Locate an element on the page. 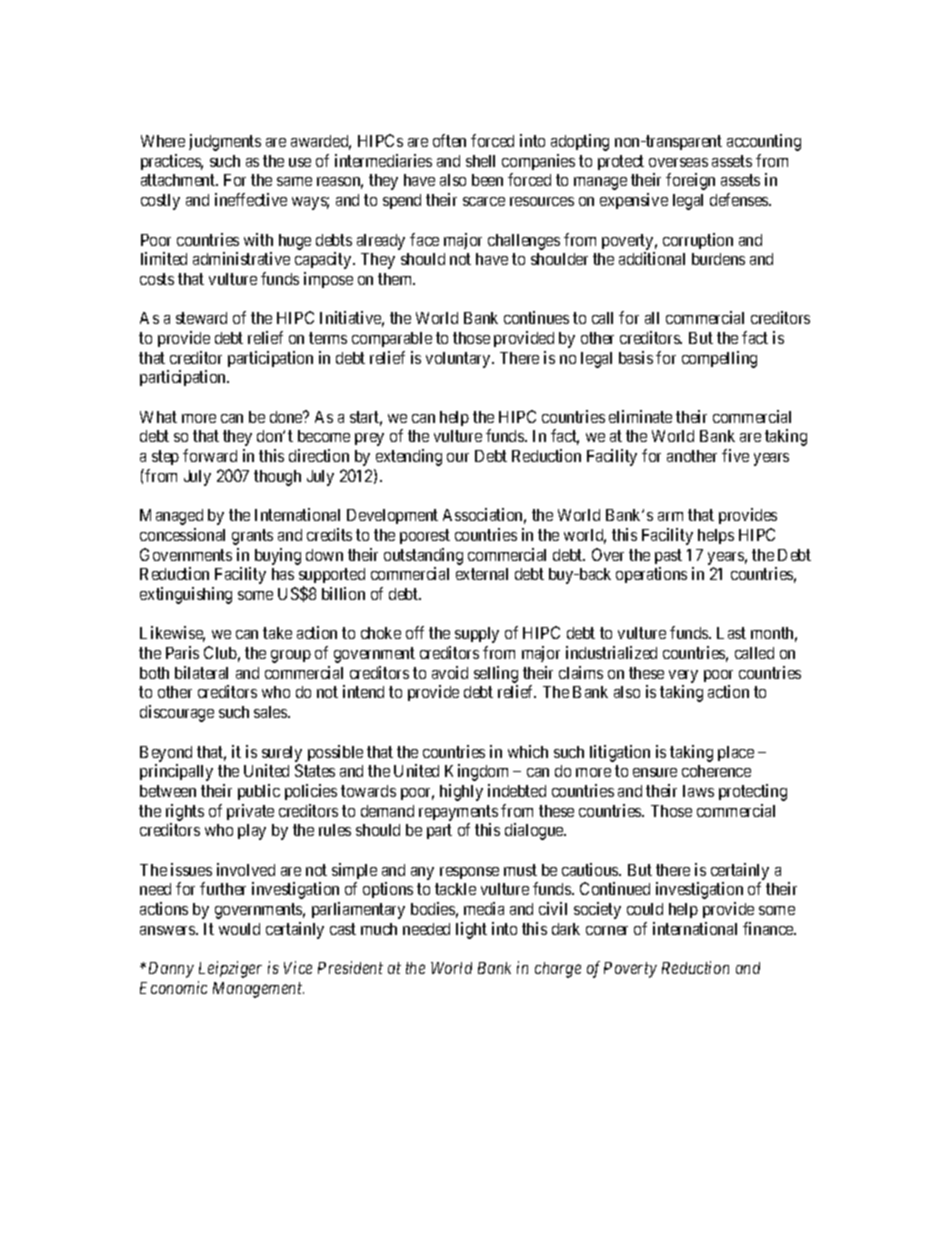  coherence is located at coordinates (716, 771).
